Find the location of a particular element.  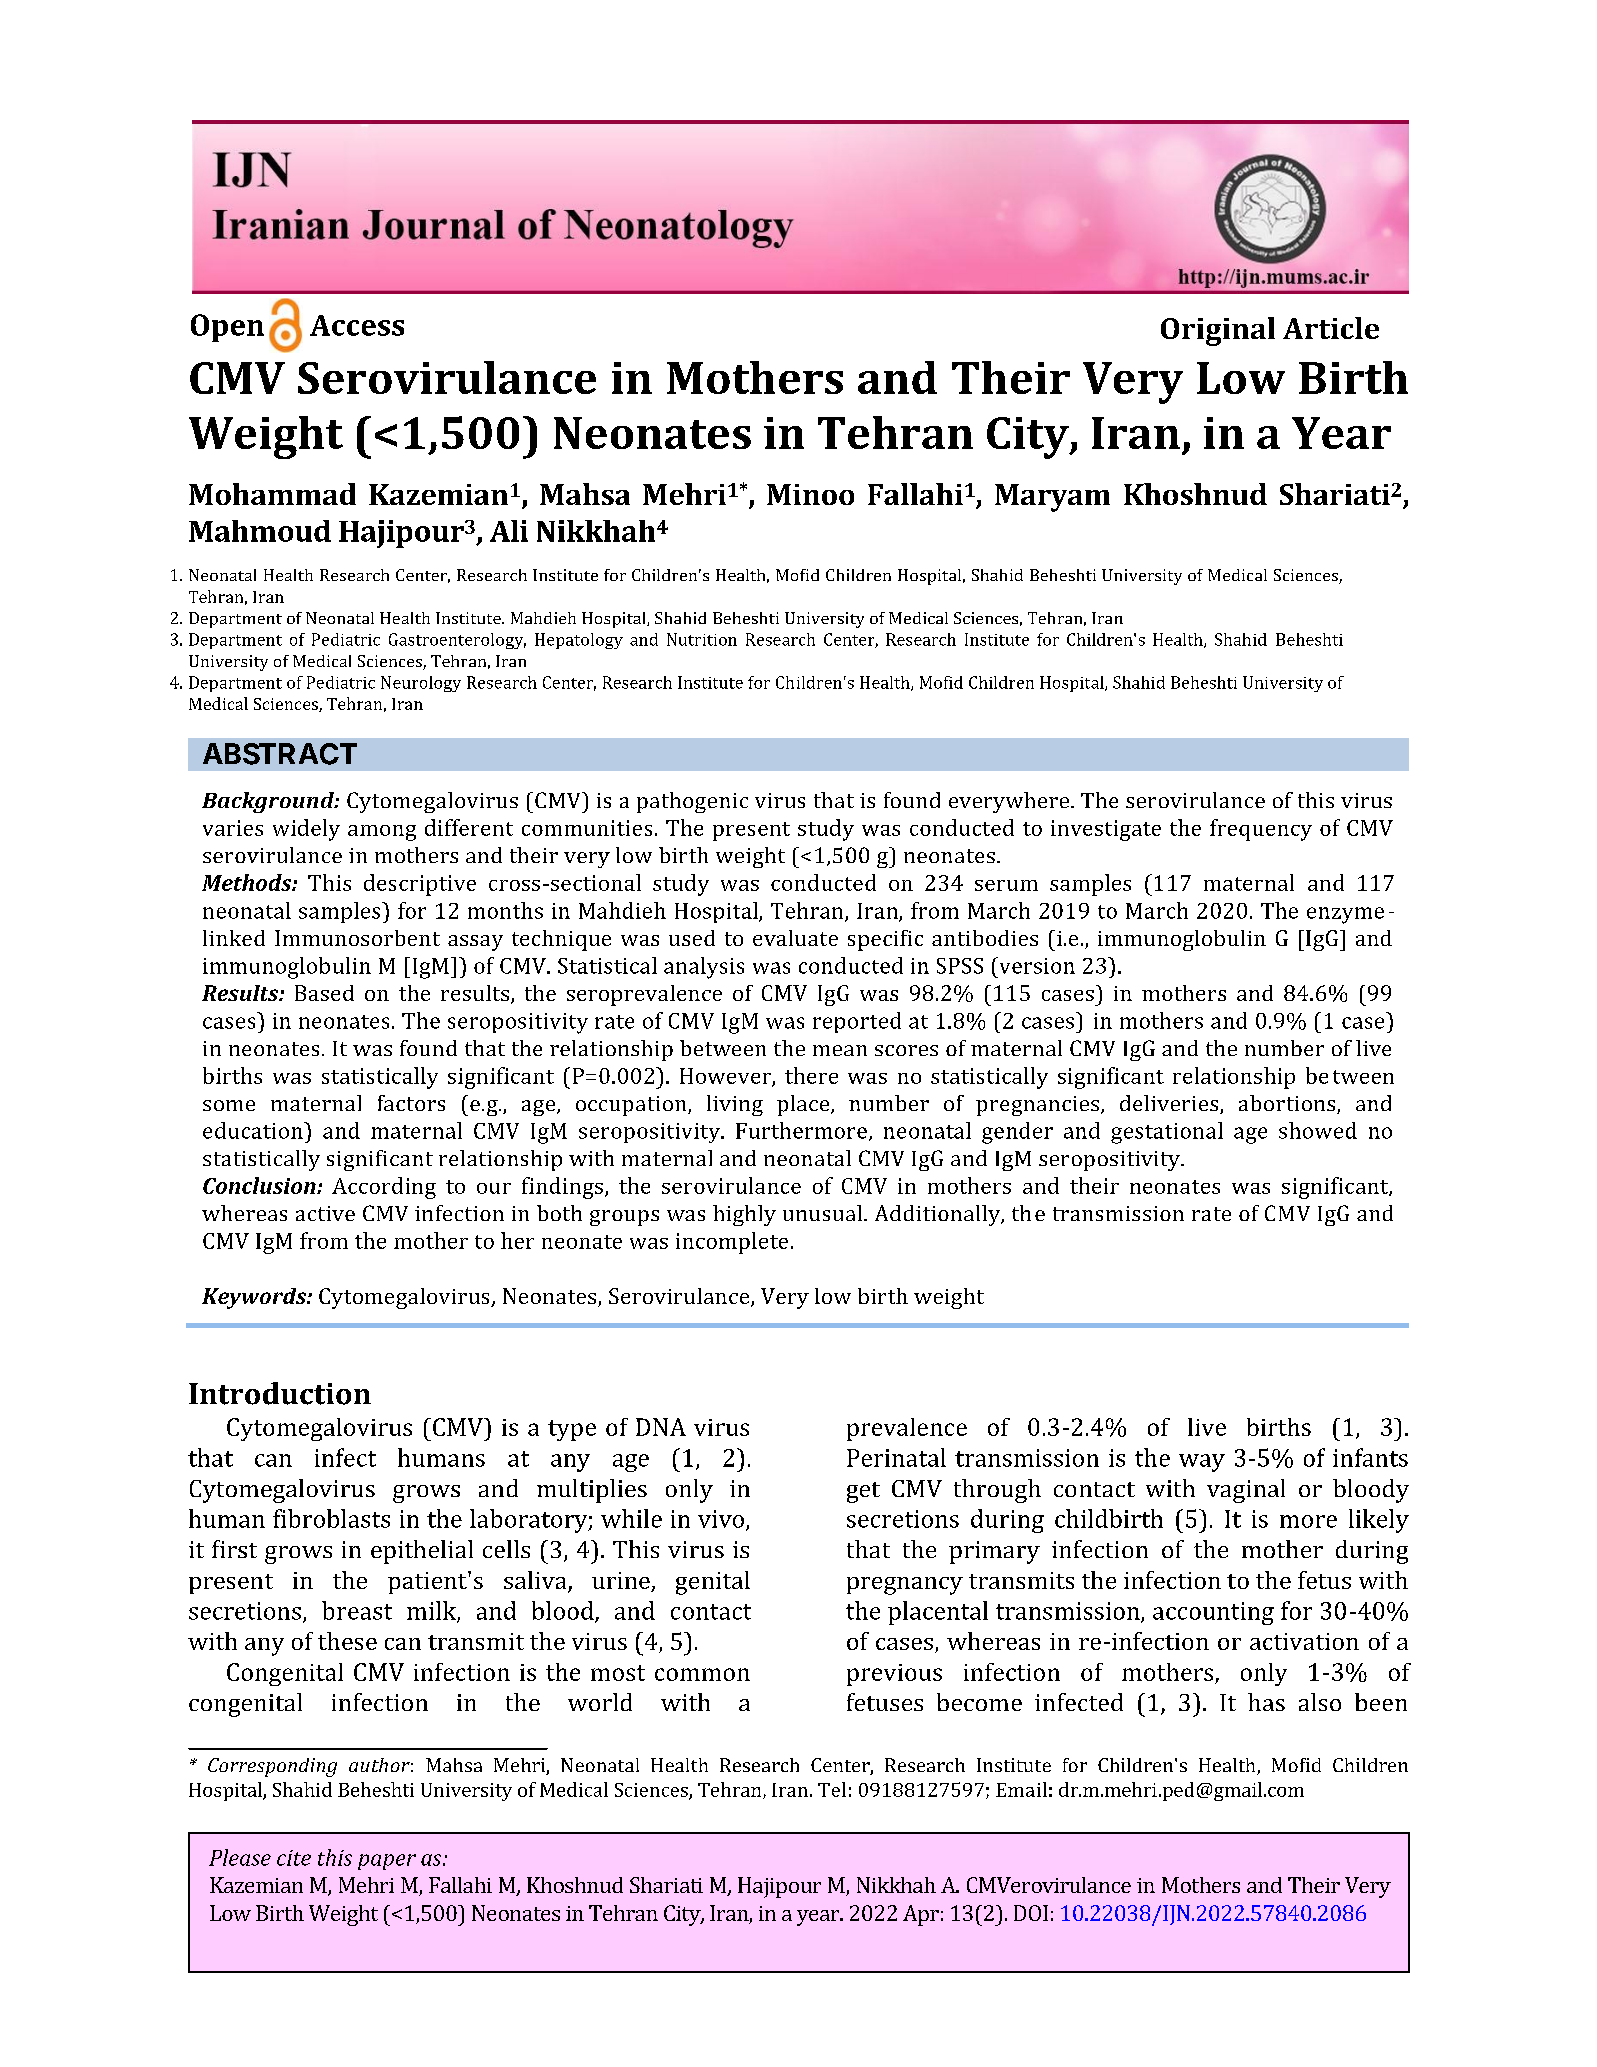

Maryam is located at coordinates (1052, 498).
